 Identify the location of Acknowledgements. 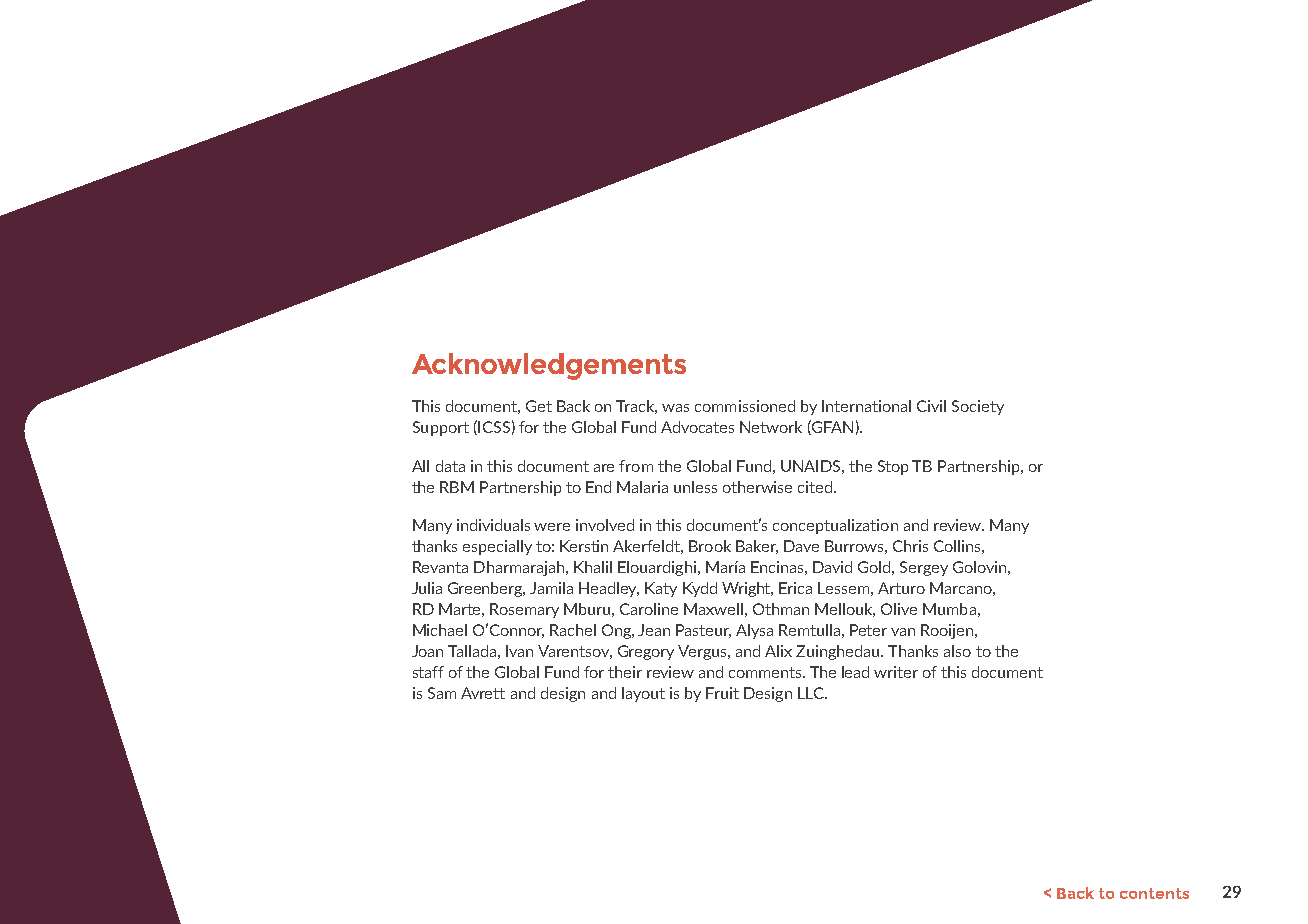
(549, 366).
